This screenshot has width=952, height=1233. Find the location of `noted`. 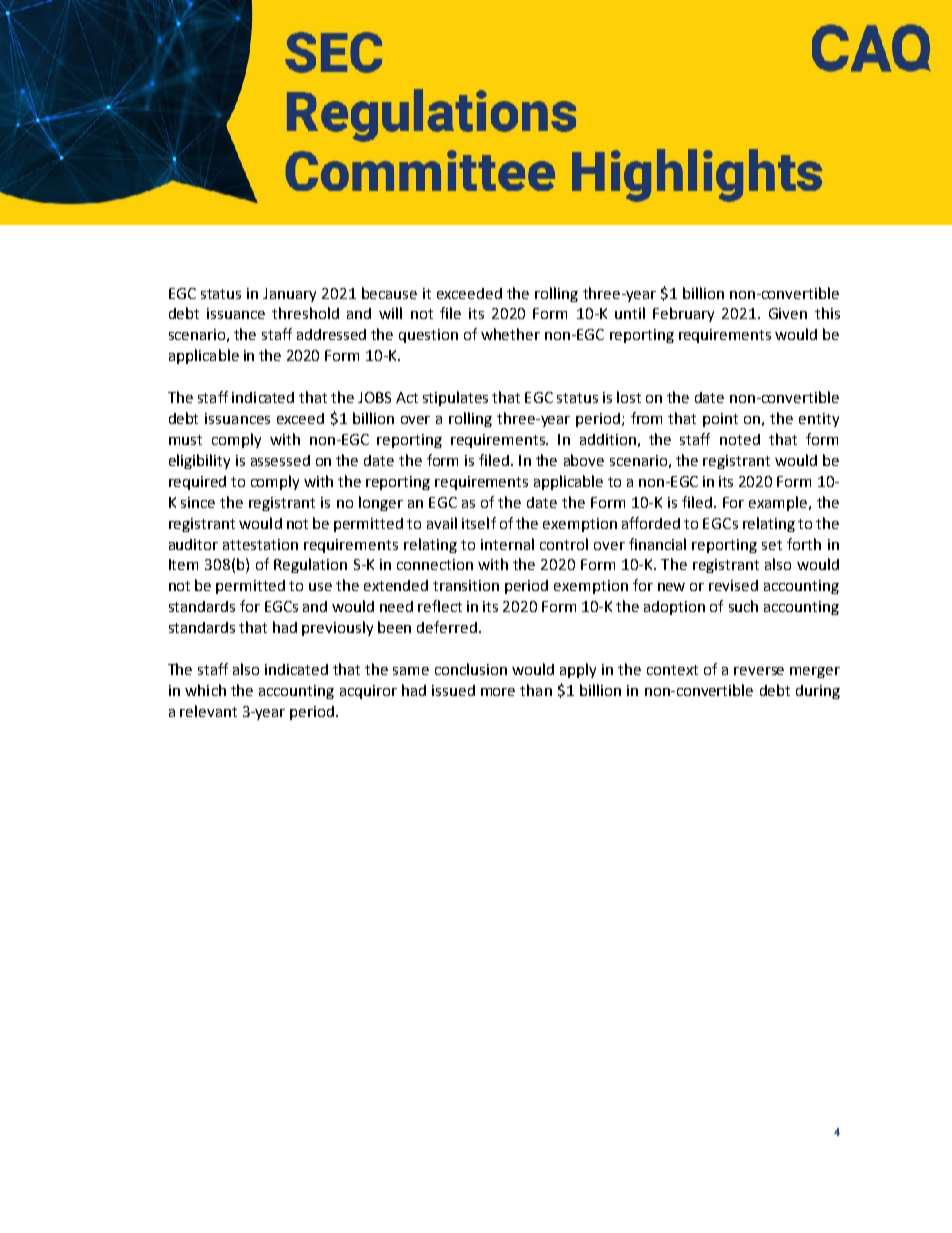

noted is located at coordinates (740, 439).
